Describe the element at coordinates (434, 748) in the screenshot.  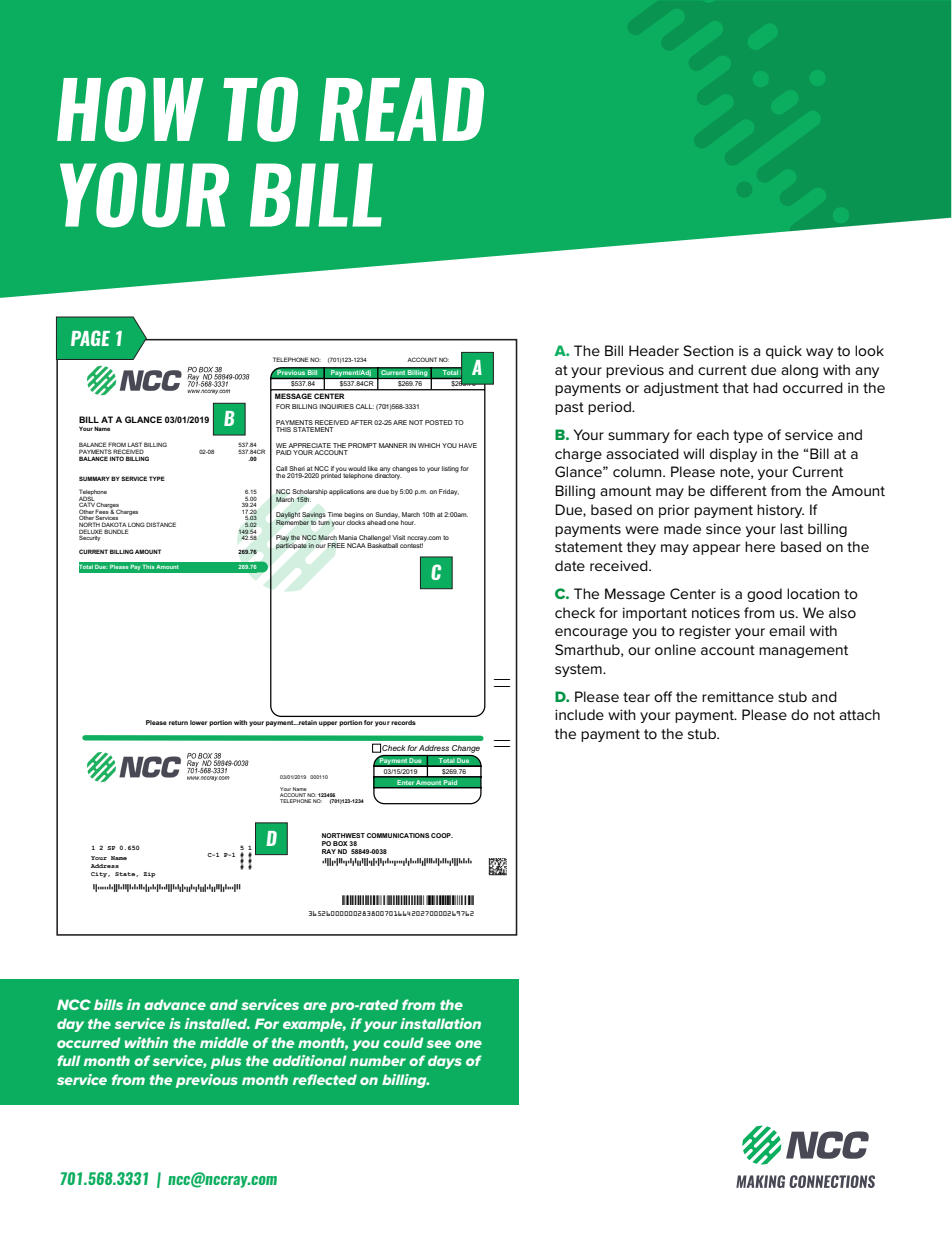
I see `Address` at that location.
